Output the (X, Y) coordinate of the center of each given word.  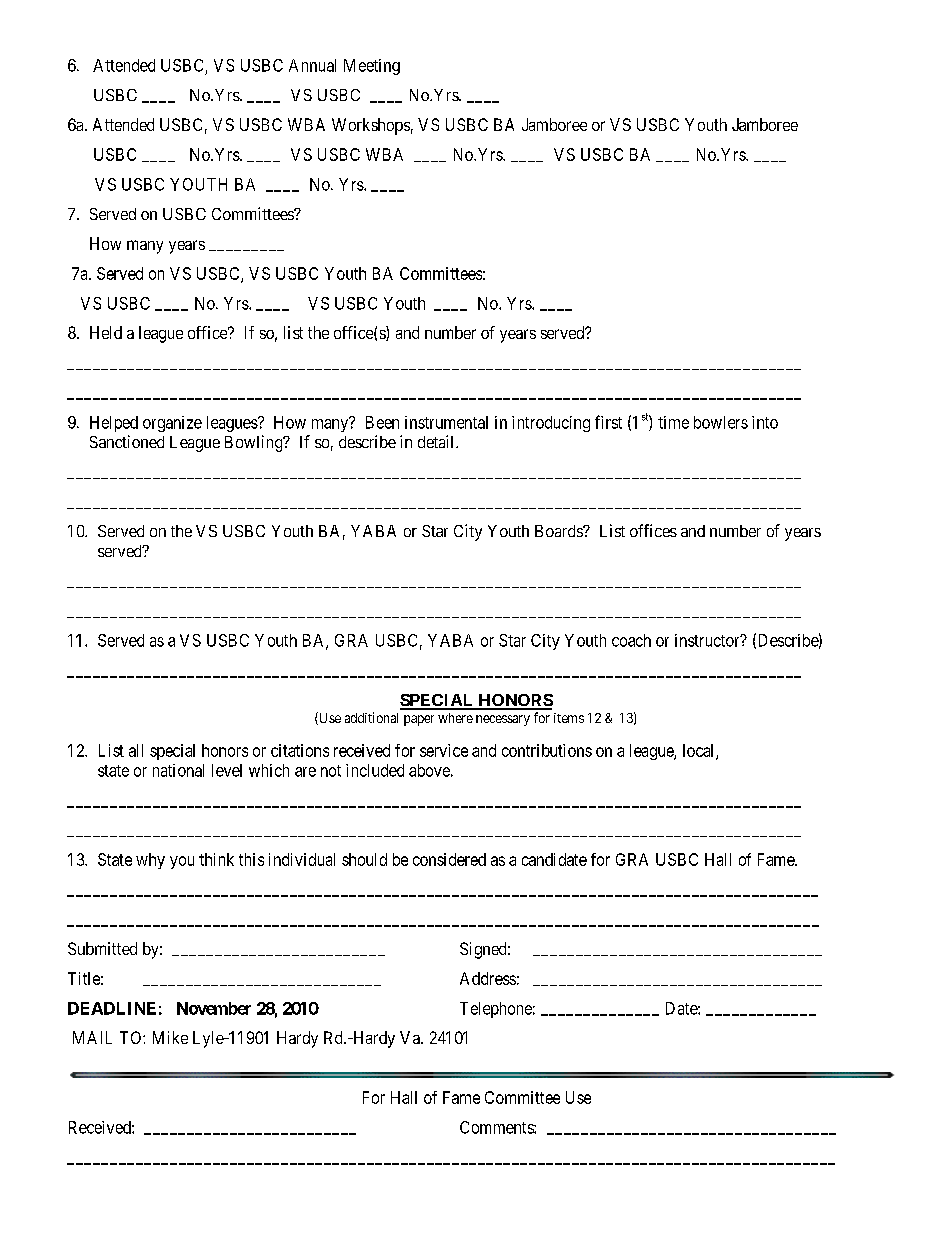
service (444, 750)
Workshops (371, 126)
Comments (497, 1127)
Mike (170, 1037)
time (673, 422)
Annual (312, 65)
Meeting (372, 67)
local (700, 751)
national (178, 770)
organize (172, 424)
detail (437, 441)
